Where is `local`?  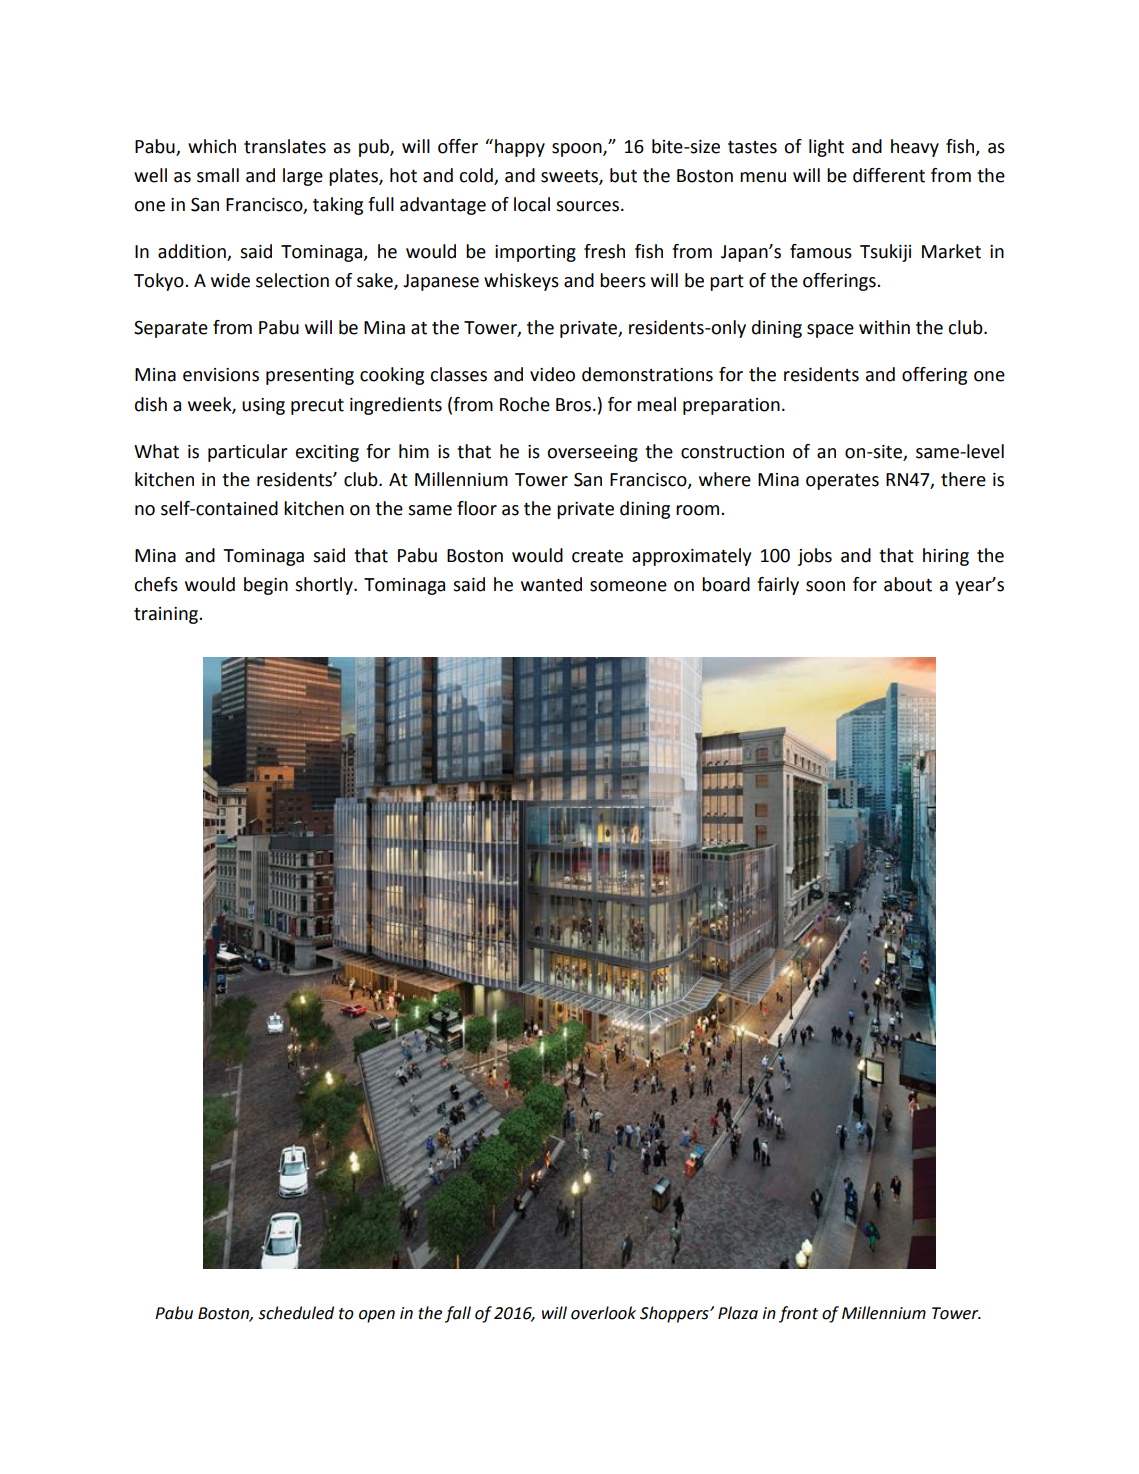 local is located at coordinates (532, 204).
